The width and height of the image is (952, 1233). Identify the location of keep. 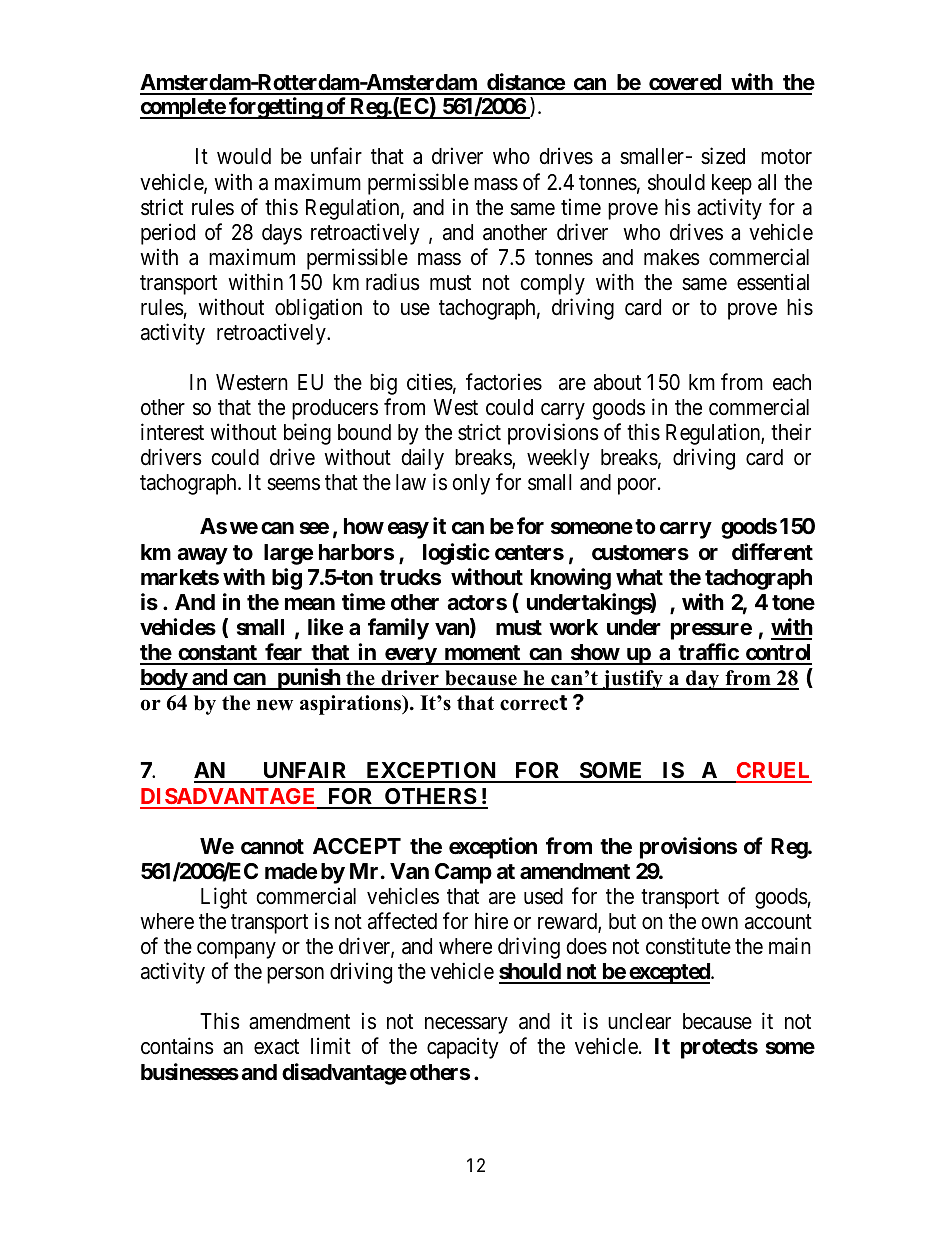
(732, 184).
